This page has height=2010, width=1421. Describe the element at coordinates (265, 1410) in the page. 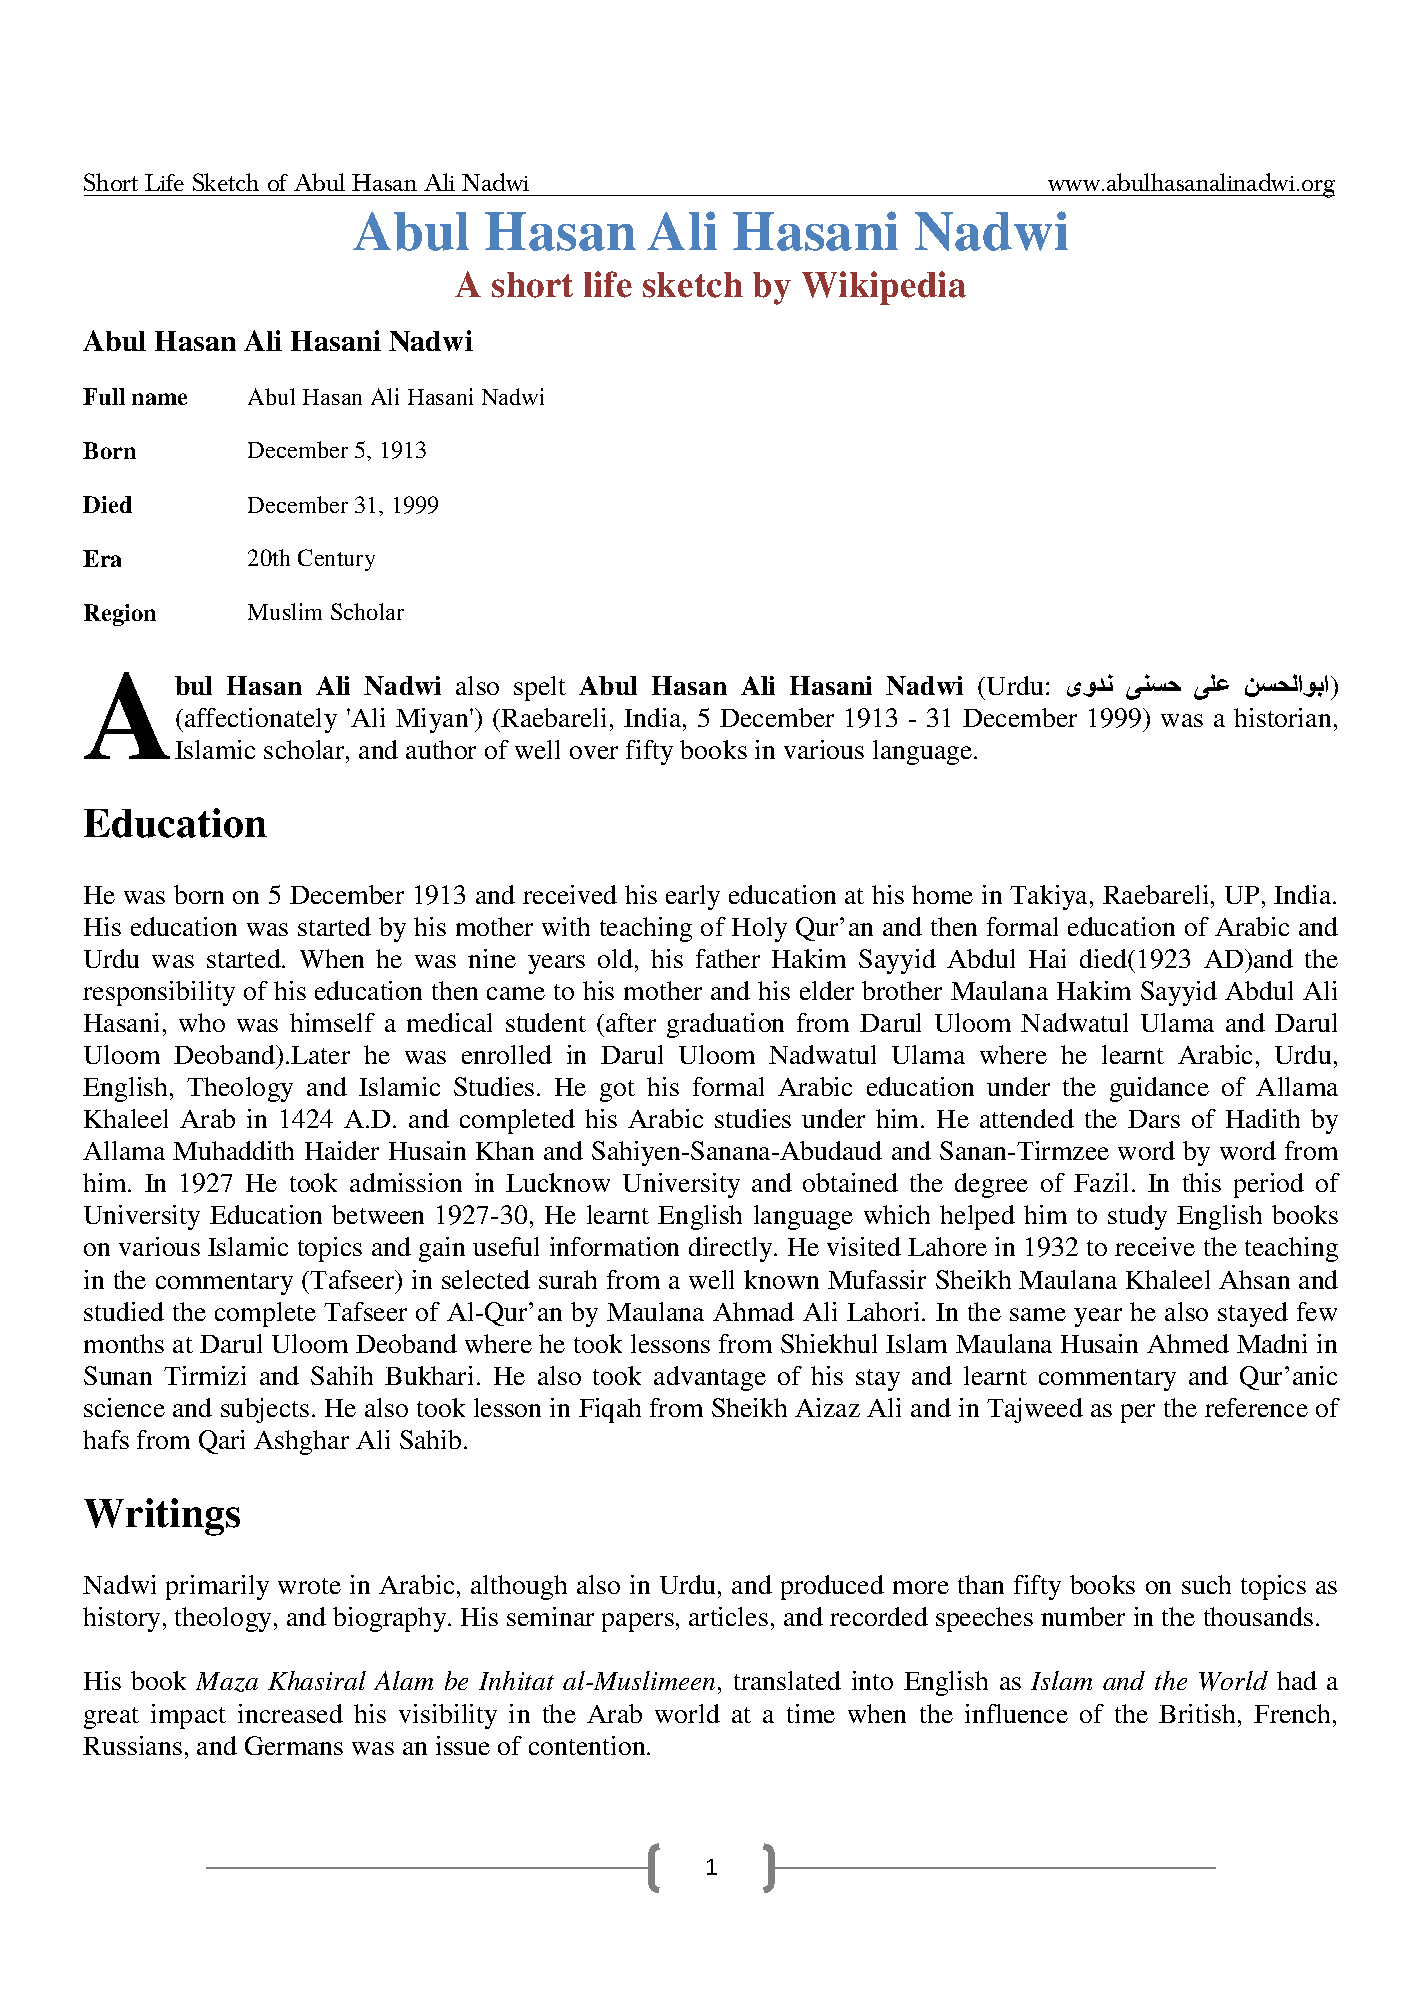

I see `subjects` at that location.
